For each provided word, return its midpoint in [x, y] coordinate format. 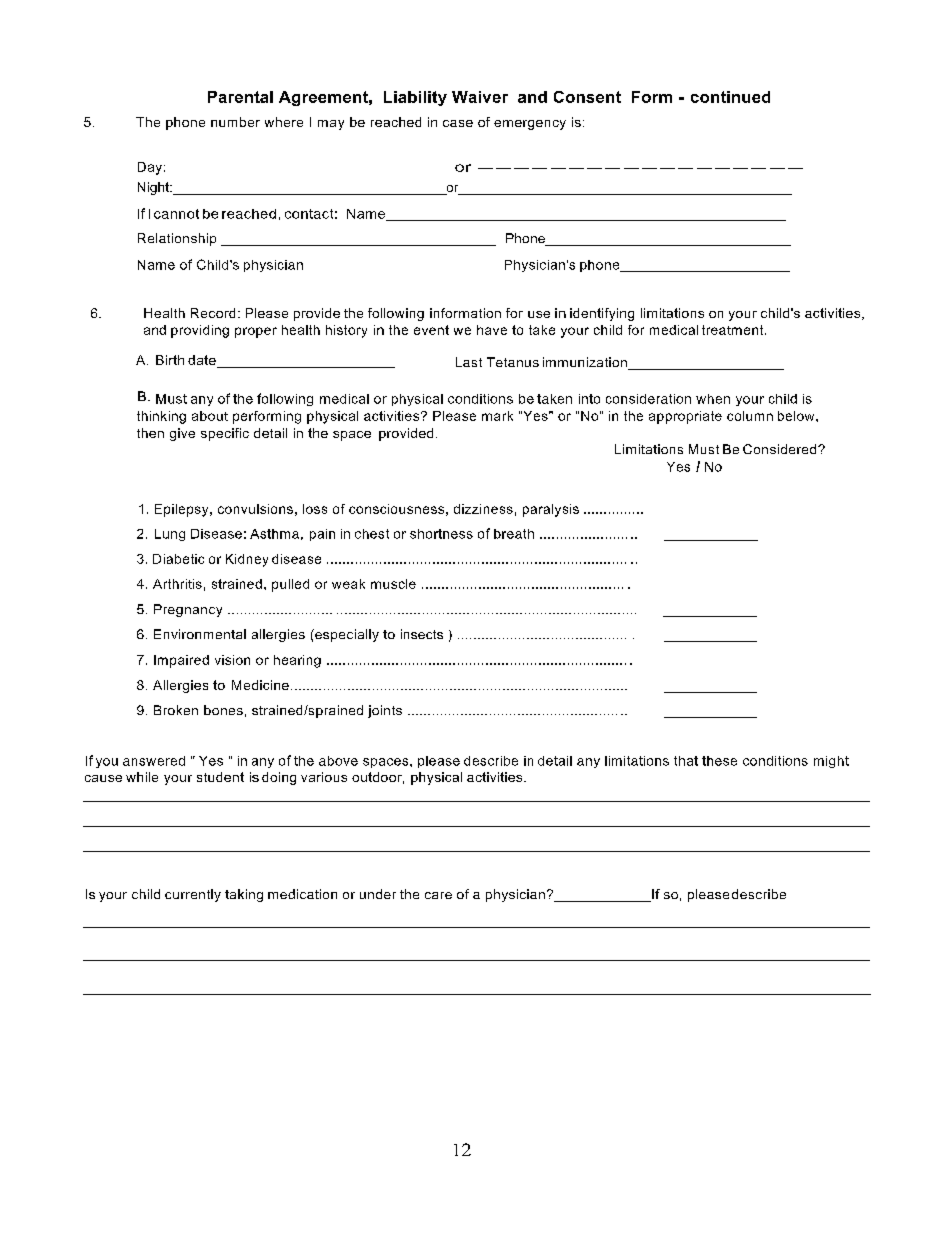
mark [497, 416]
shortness [441, 534]
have [492, 330]
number [235, 122]
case [458, 123]
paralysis [551, 510]
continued [730, 97]
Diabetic [178, 559]
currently [193, 895]
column [750, 416]
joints [385, 711]
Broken [176, 710]
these [719, 761]
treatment [734, 330]
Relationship [177, 239]
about [210, 416]
